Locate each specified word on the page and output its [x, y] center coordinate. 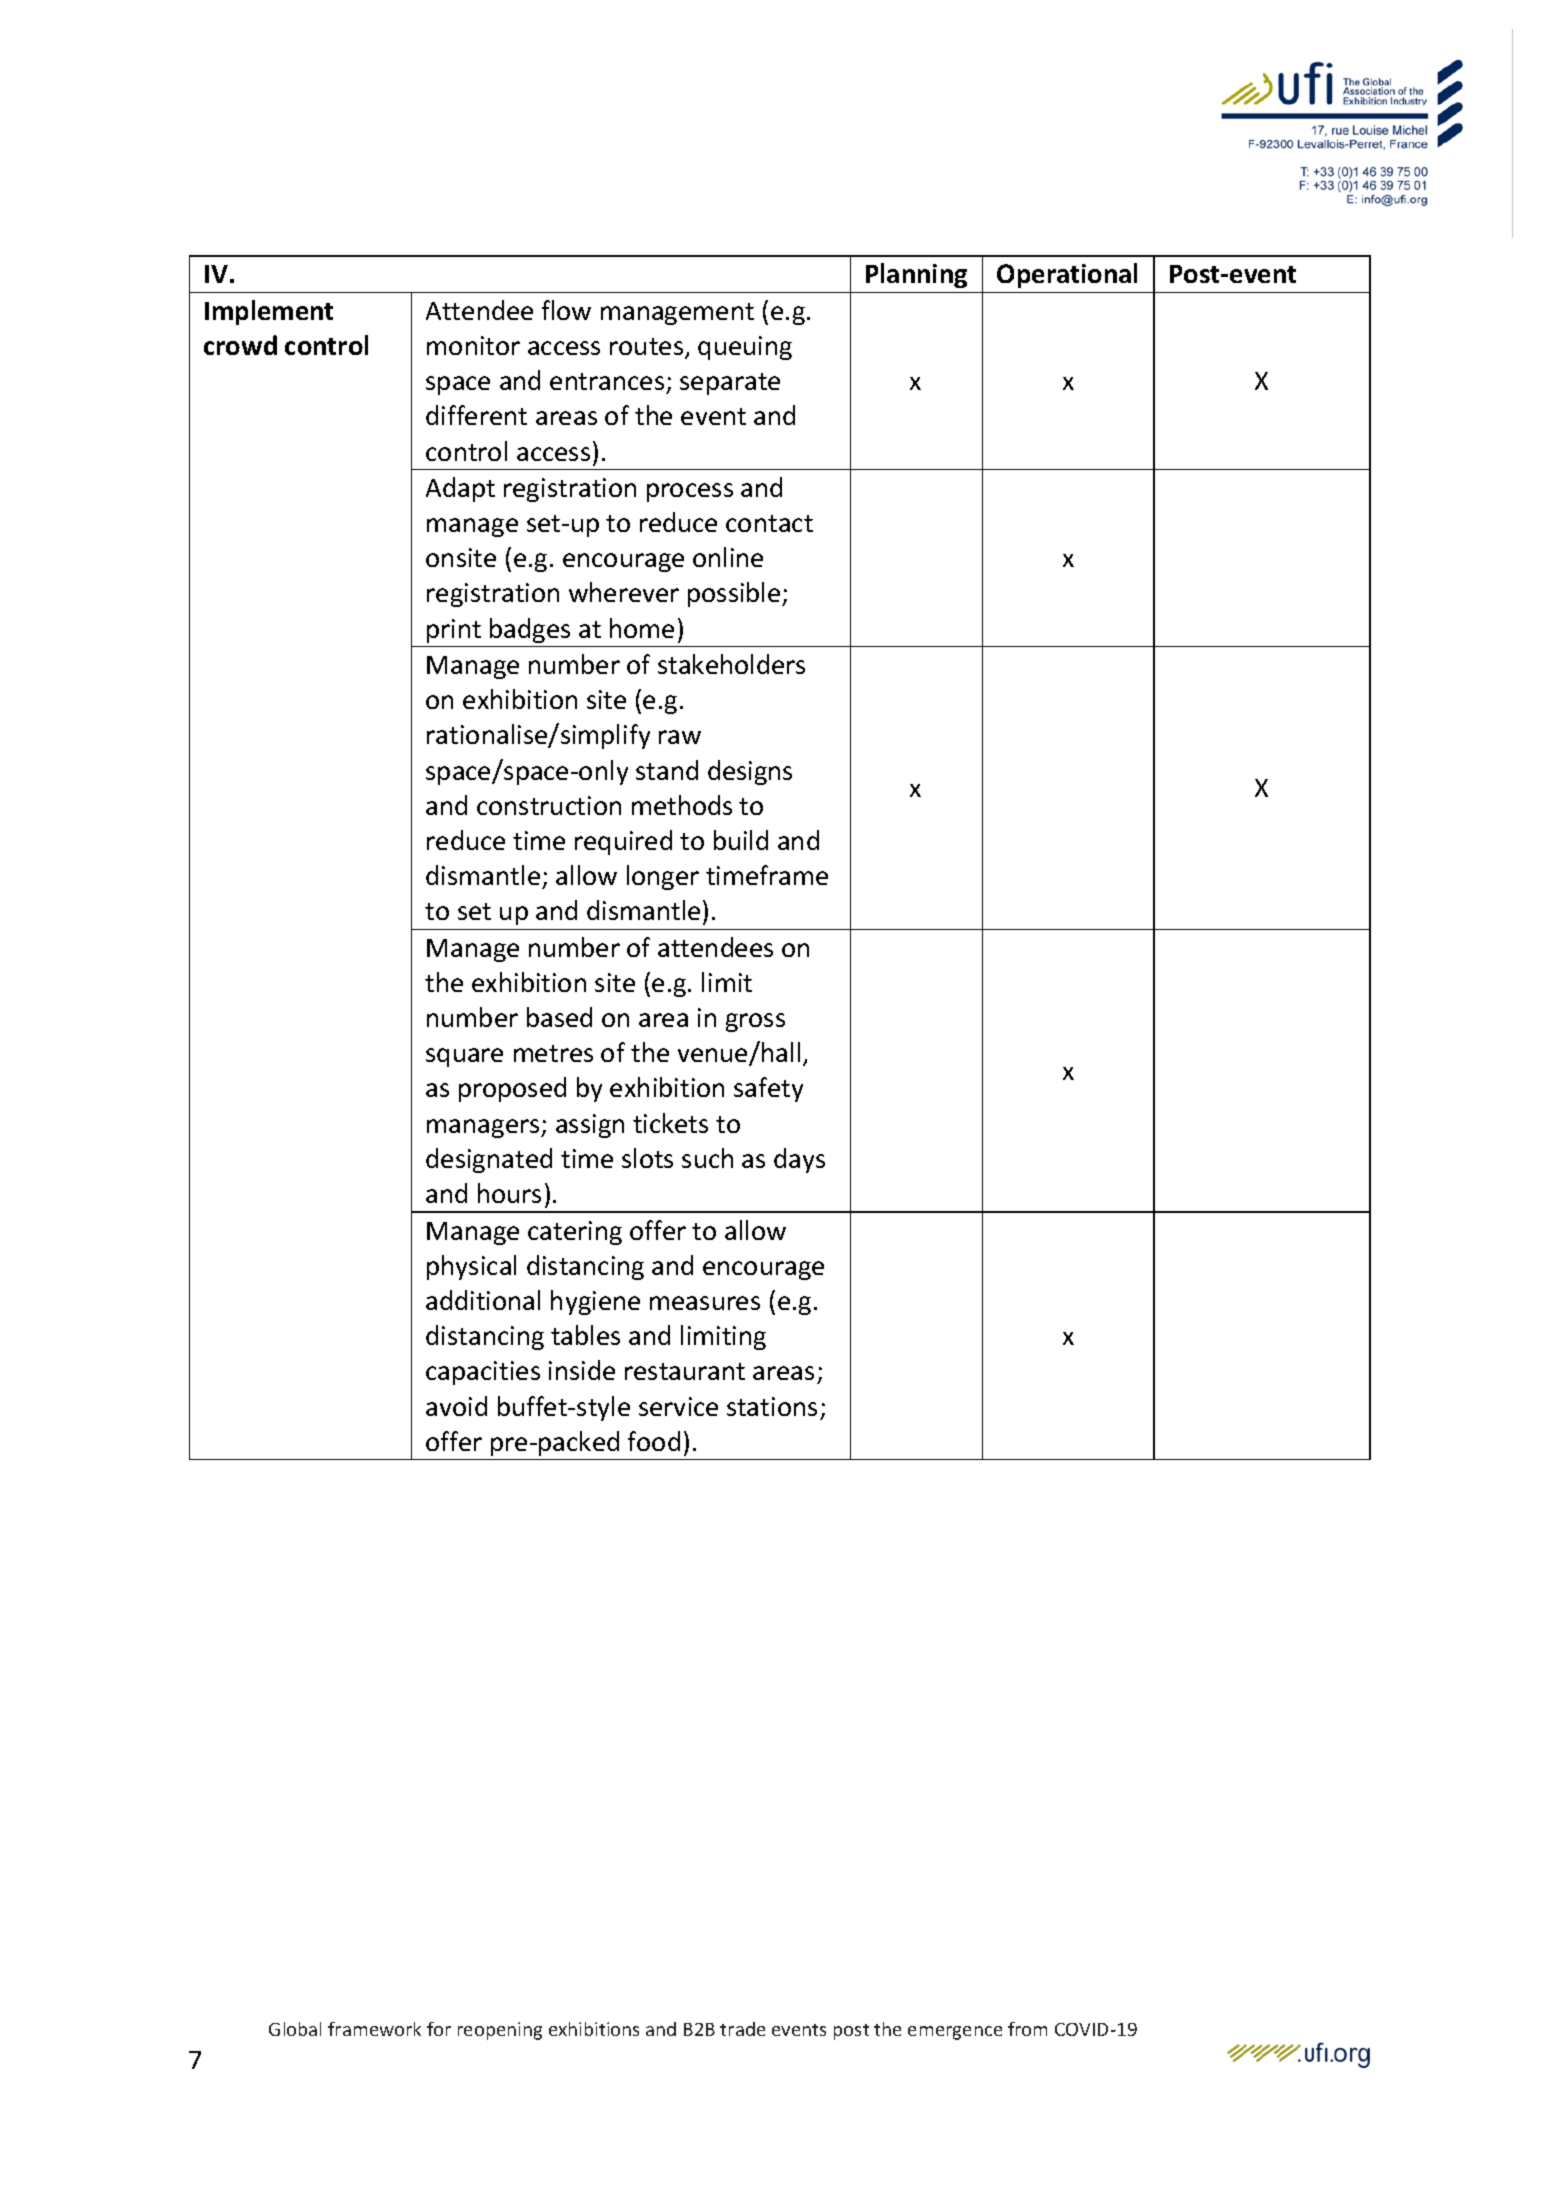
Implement [269, 312]
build [741, 840]
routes [648, 348]
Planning [916, 275]
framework [374, 2029]
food [654, 1441]
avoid [456, 1406]
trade [742, 2029]
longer [663, 877]
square [464, 1057]
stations [772, 1406]
